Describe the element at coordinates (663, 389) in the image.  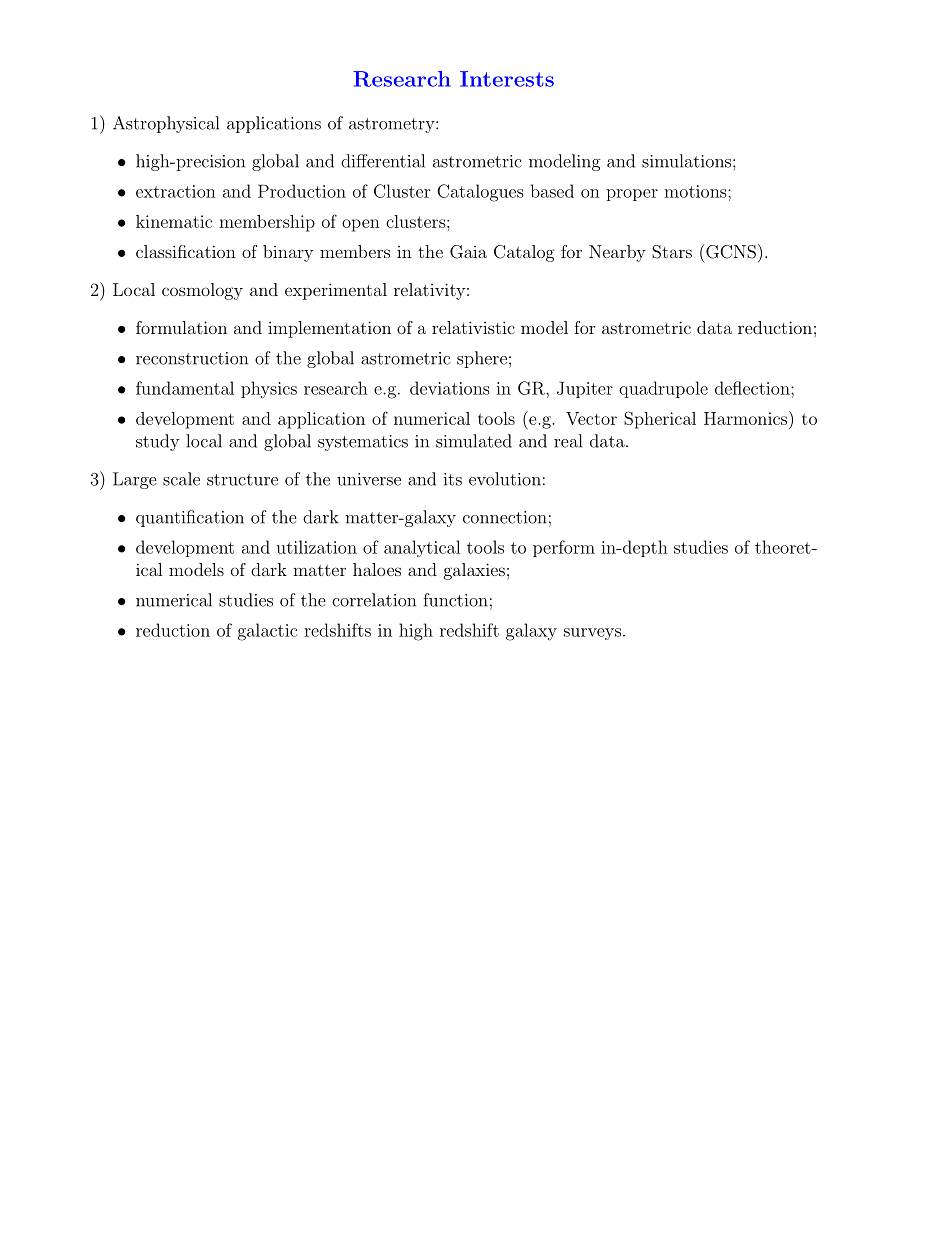
I see `quadrupole` at that location.
